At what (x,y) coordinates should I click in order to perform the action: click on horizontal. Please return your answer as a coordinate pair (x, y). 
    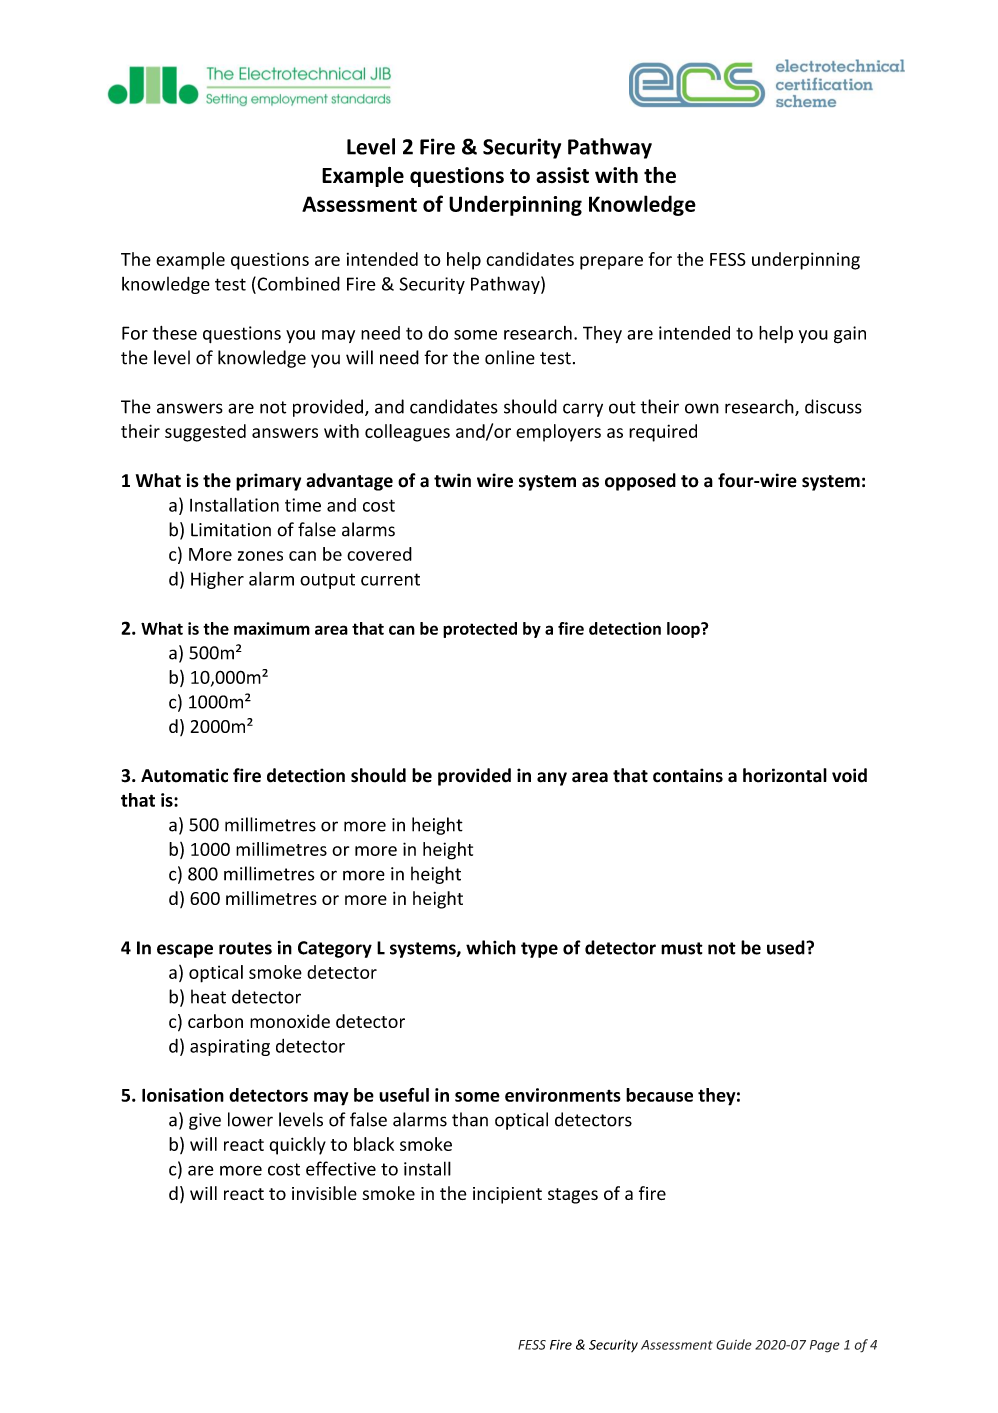
    Looking at the image, I should click on (785, 775).
